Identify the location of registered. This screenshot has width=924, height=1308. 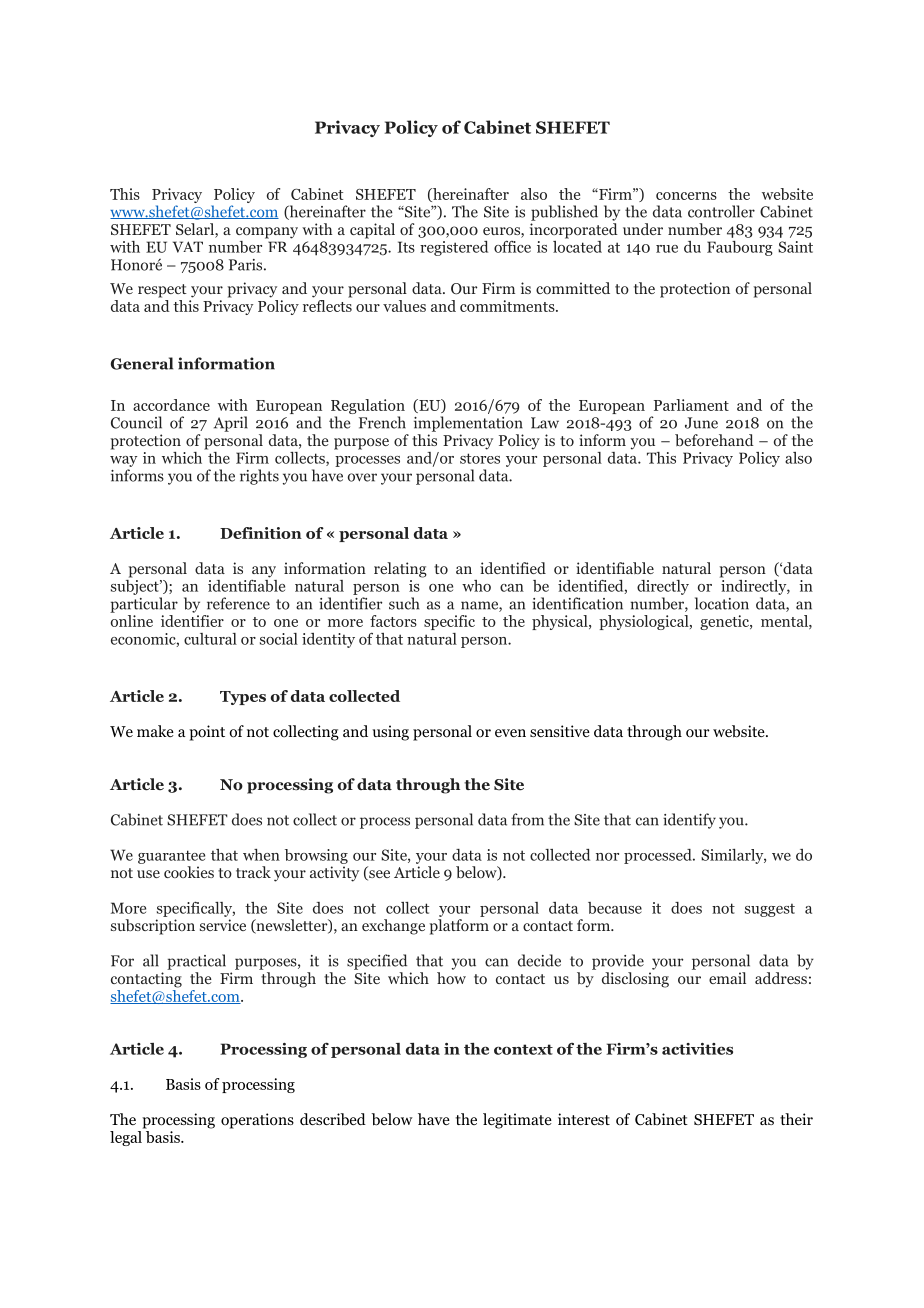
(454, 248).
